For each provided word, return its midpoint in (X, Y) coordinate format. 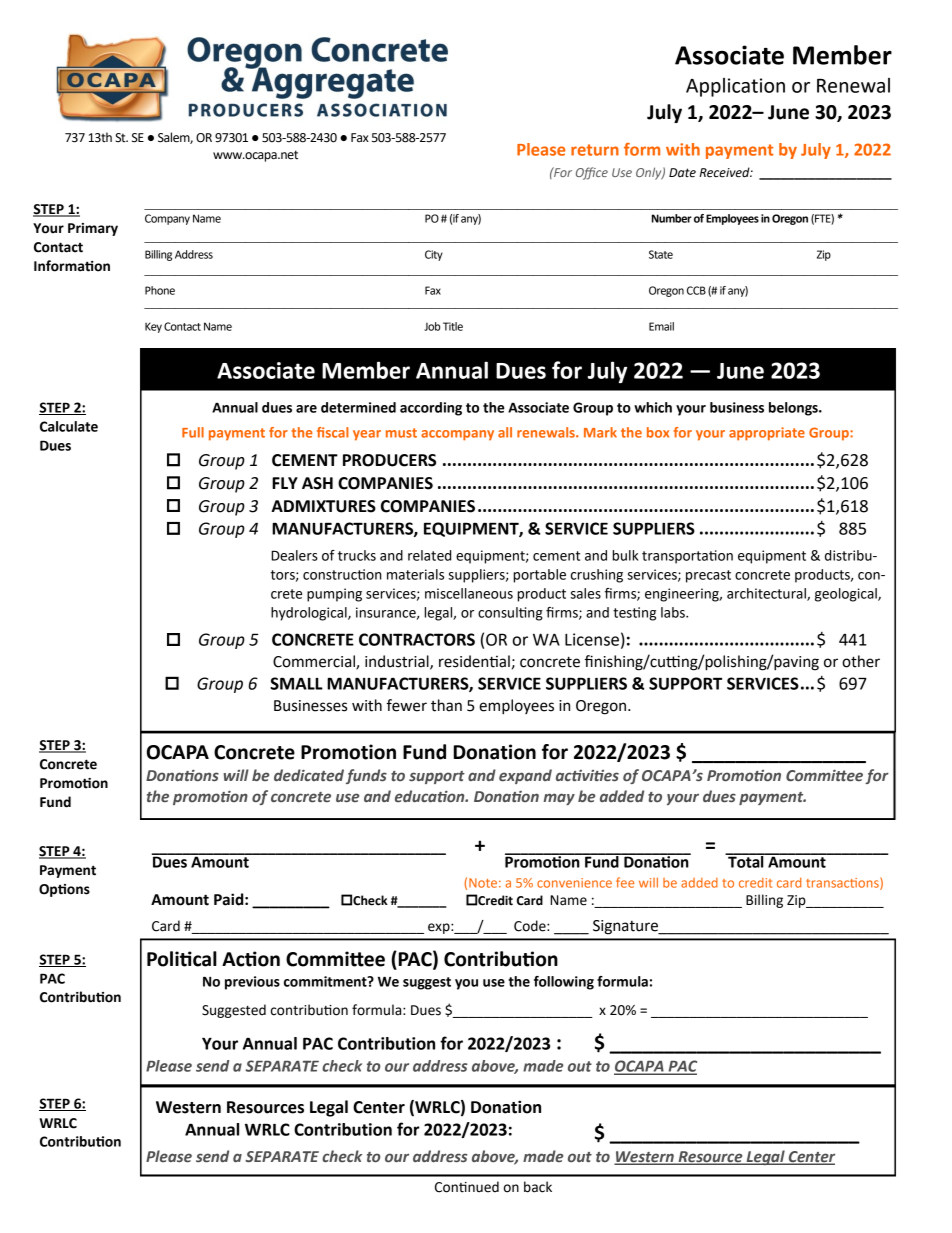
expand (525, 776)
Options (64, 890)
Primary (93, 229)
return (595, 150)
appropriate (767, 434)
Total (746, 860)
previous (252, 983)
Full (193, 432)
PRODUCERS (389, 460)
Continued (467, 1187)
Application (735, 87)
